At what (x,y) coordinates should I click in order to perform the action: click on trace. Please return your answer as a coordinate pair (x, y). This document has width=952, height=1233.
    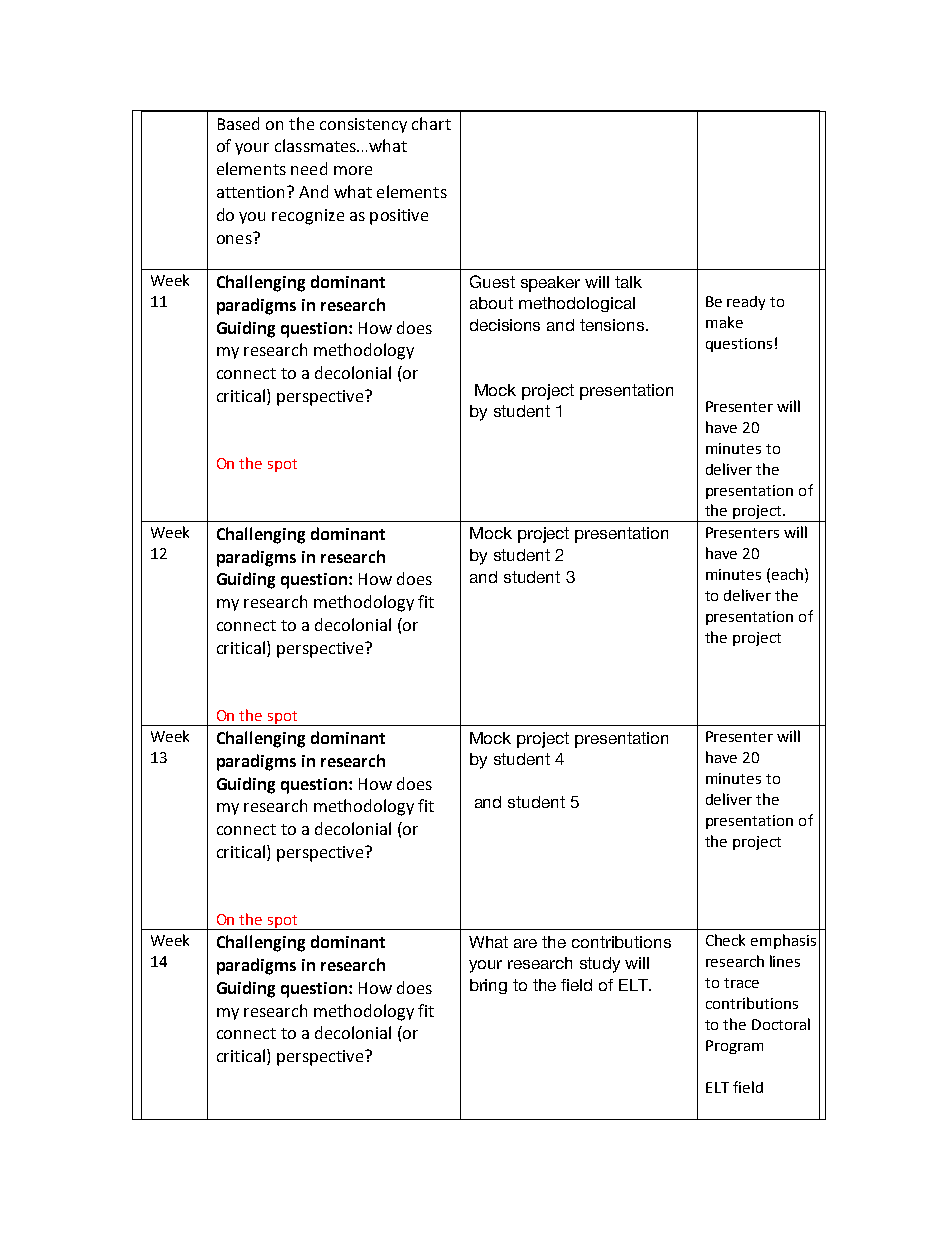
    Looking at the image, I should click on (741, 983).
